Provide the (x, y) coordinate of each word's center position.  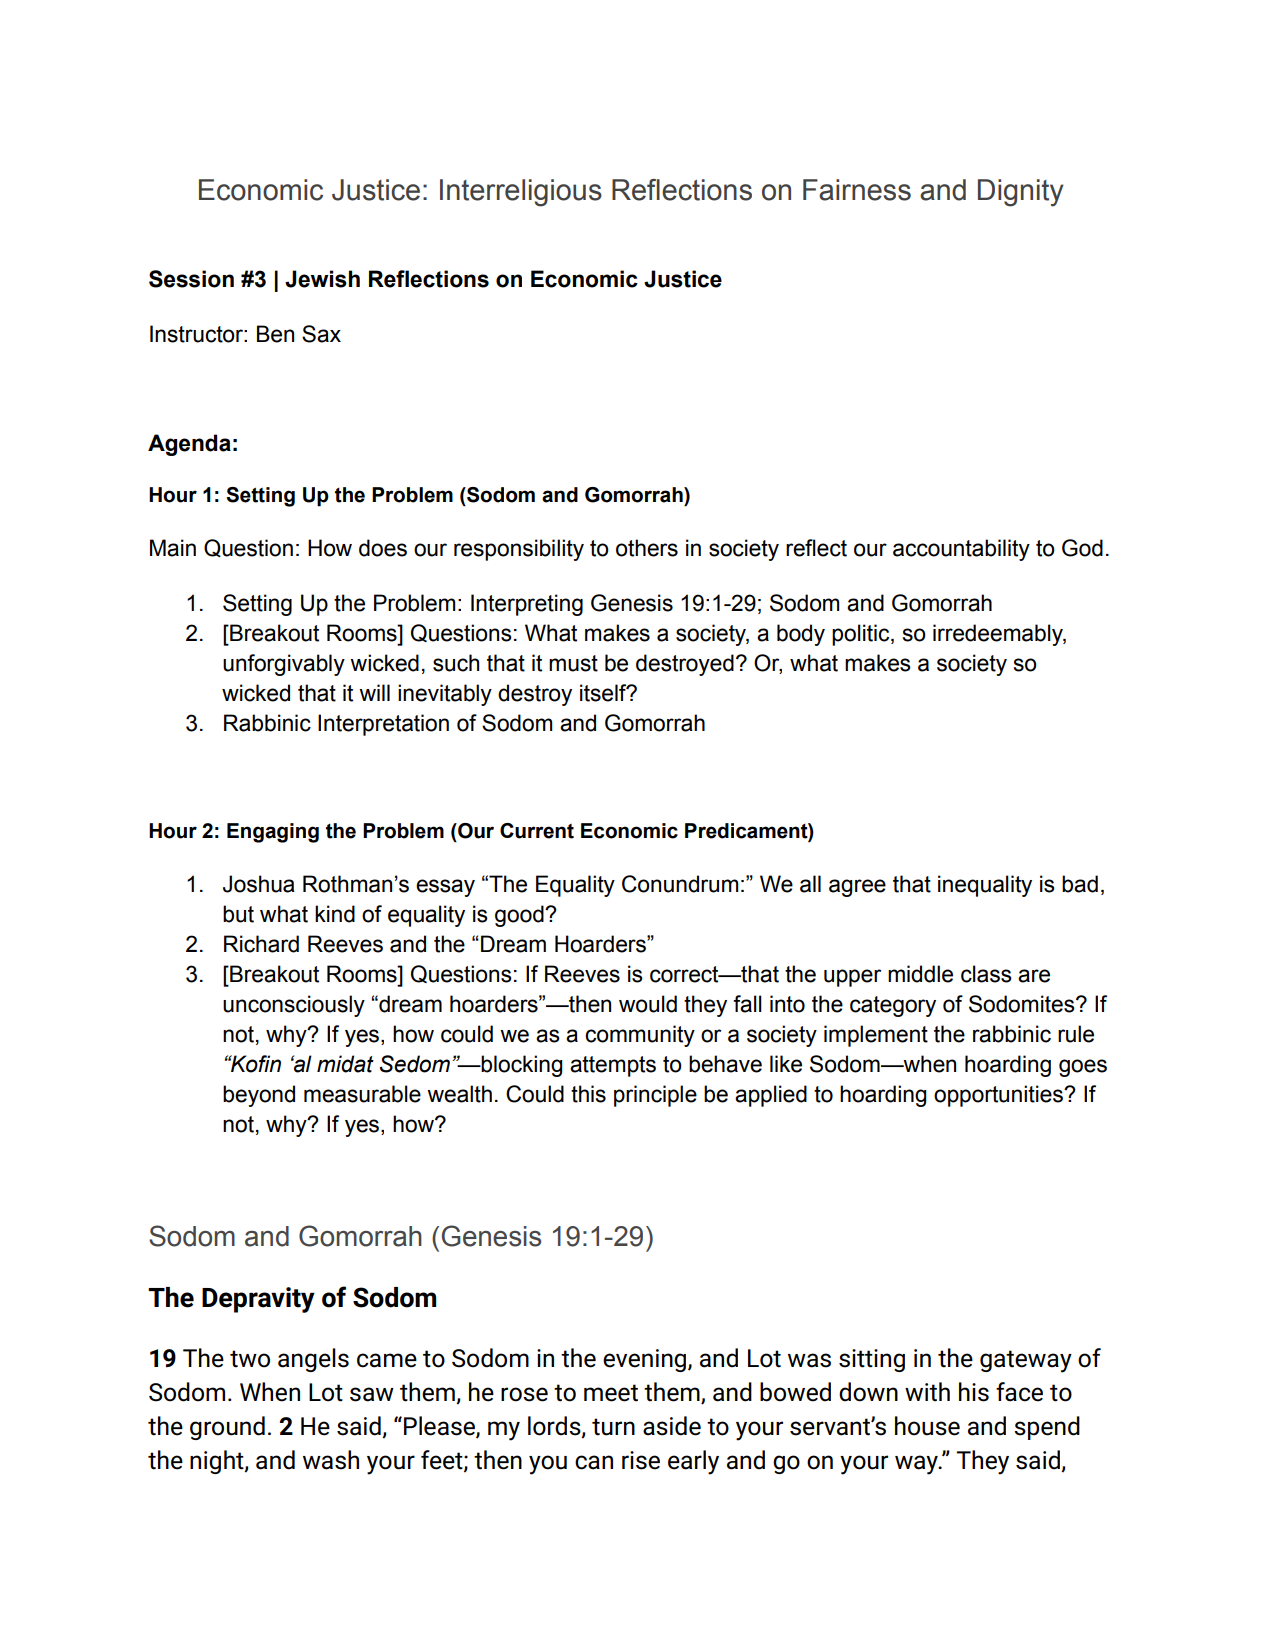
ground (227, 1428)
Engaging (273, 833)
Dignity (1021, 193)
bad (1080, 884)
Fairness (857, 190)
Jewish (322, 279)
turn (613, 1427)
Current (537, 831)
